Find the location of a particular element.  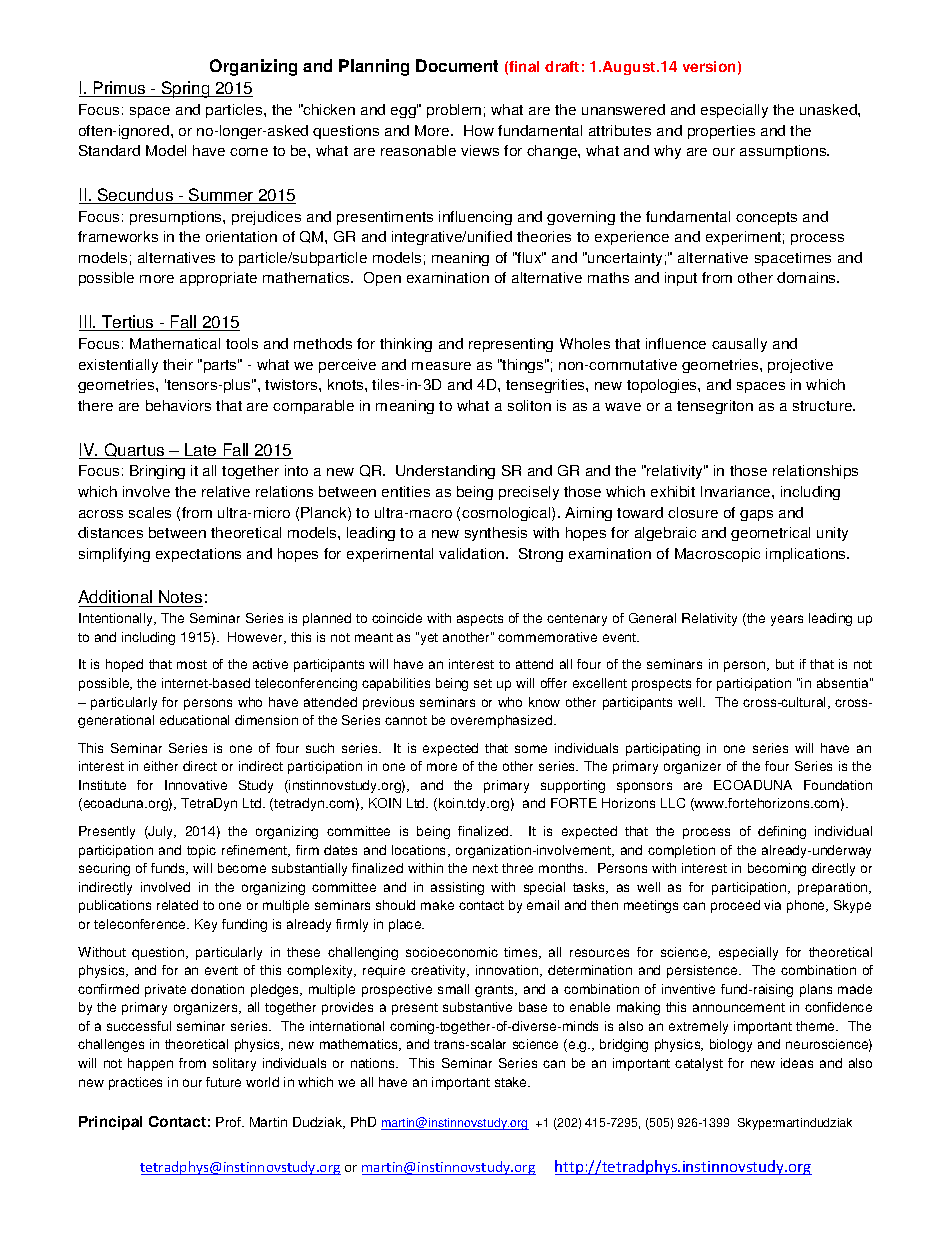

either is located at coordinates (161, 766).
